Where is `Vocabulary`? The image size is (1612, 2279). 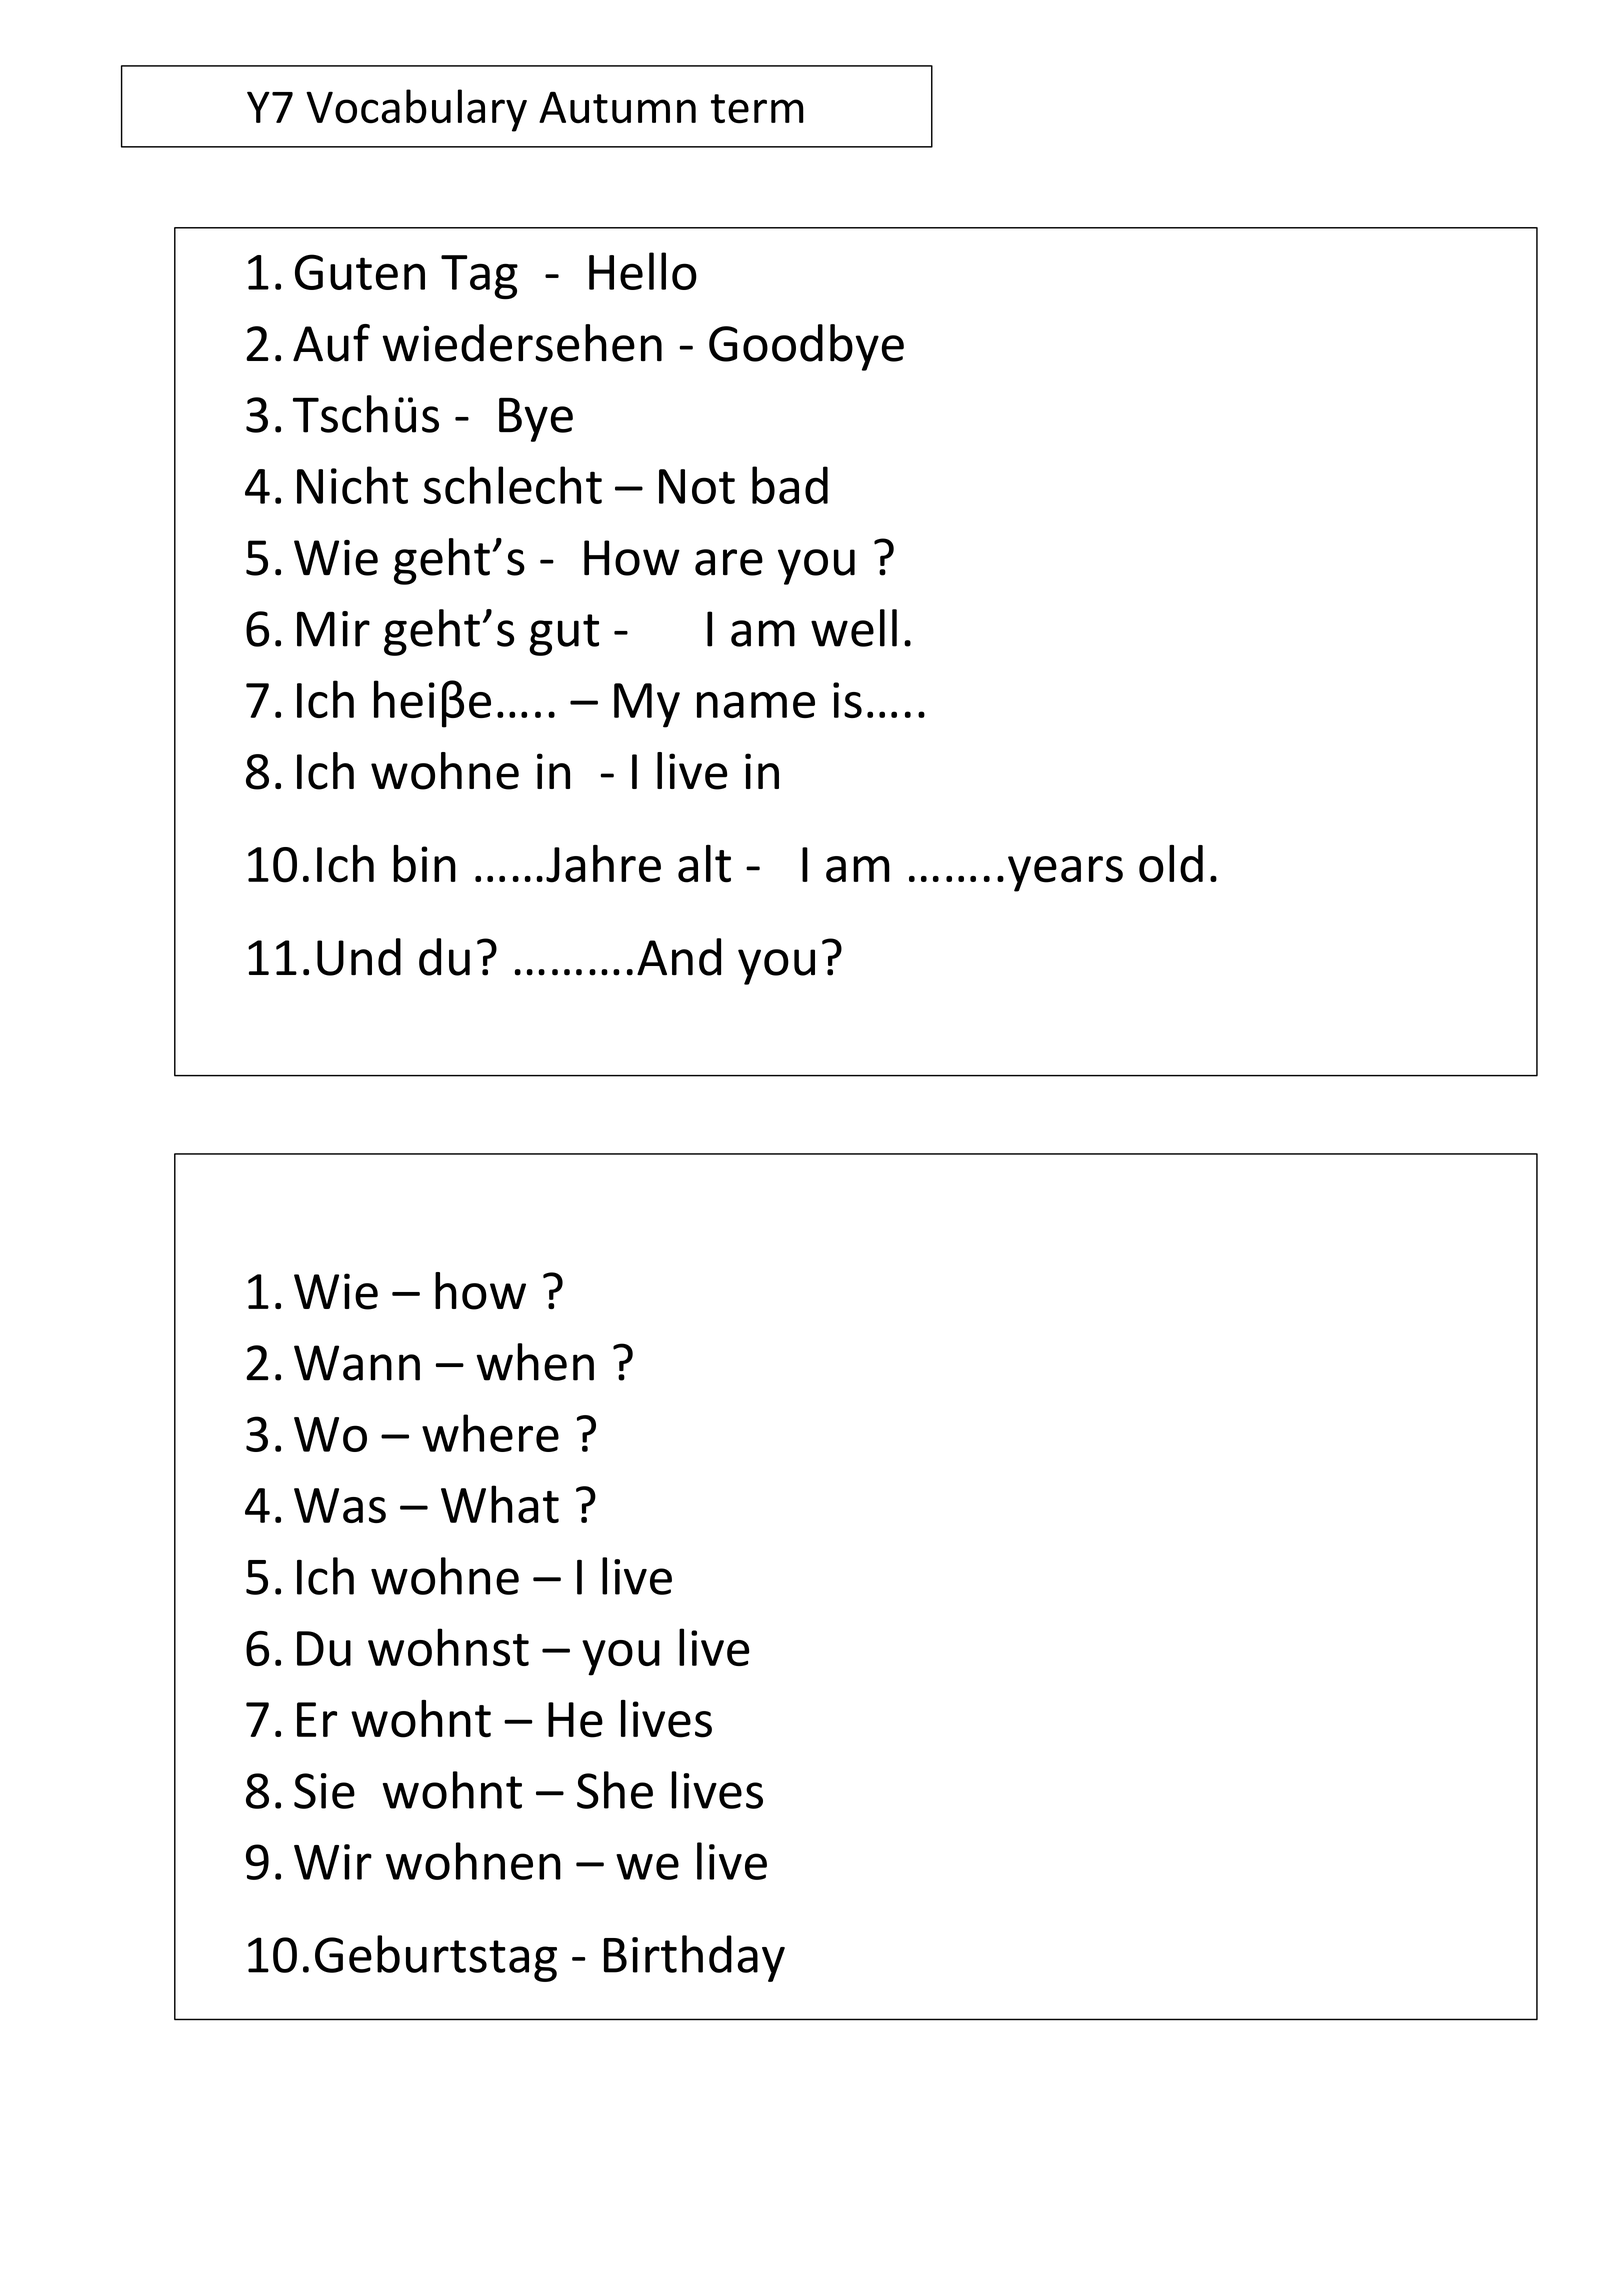 Vocabulary is located at coordinates (416, 110).
